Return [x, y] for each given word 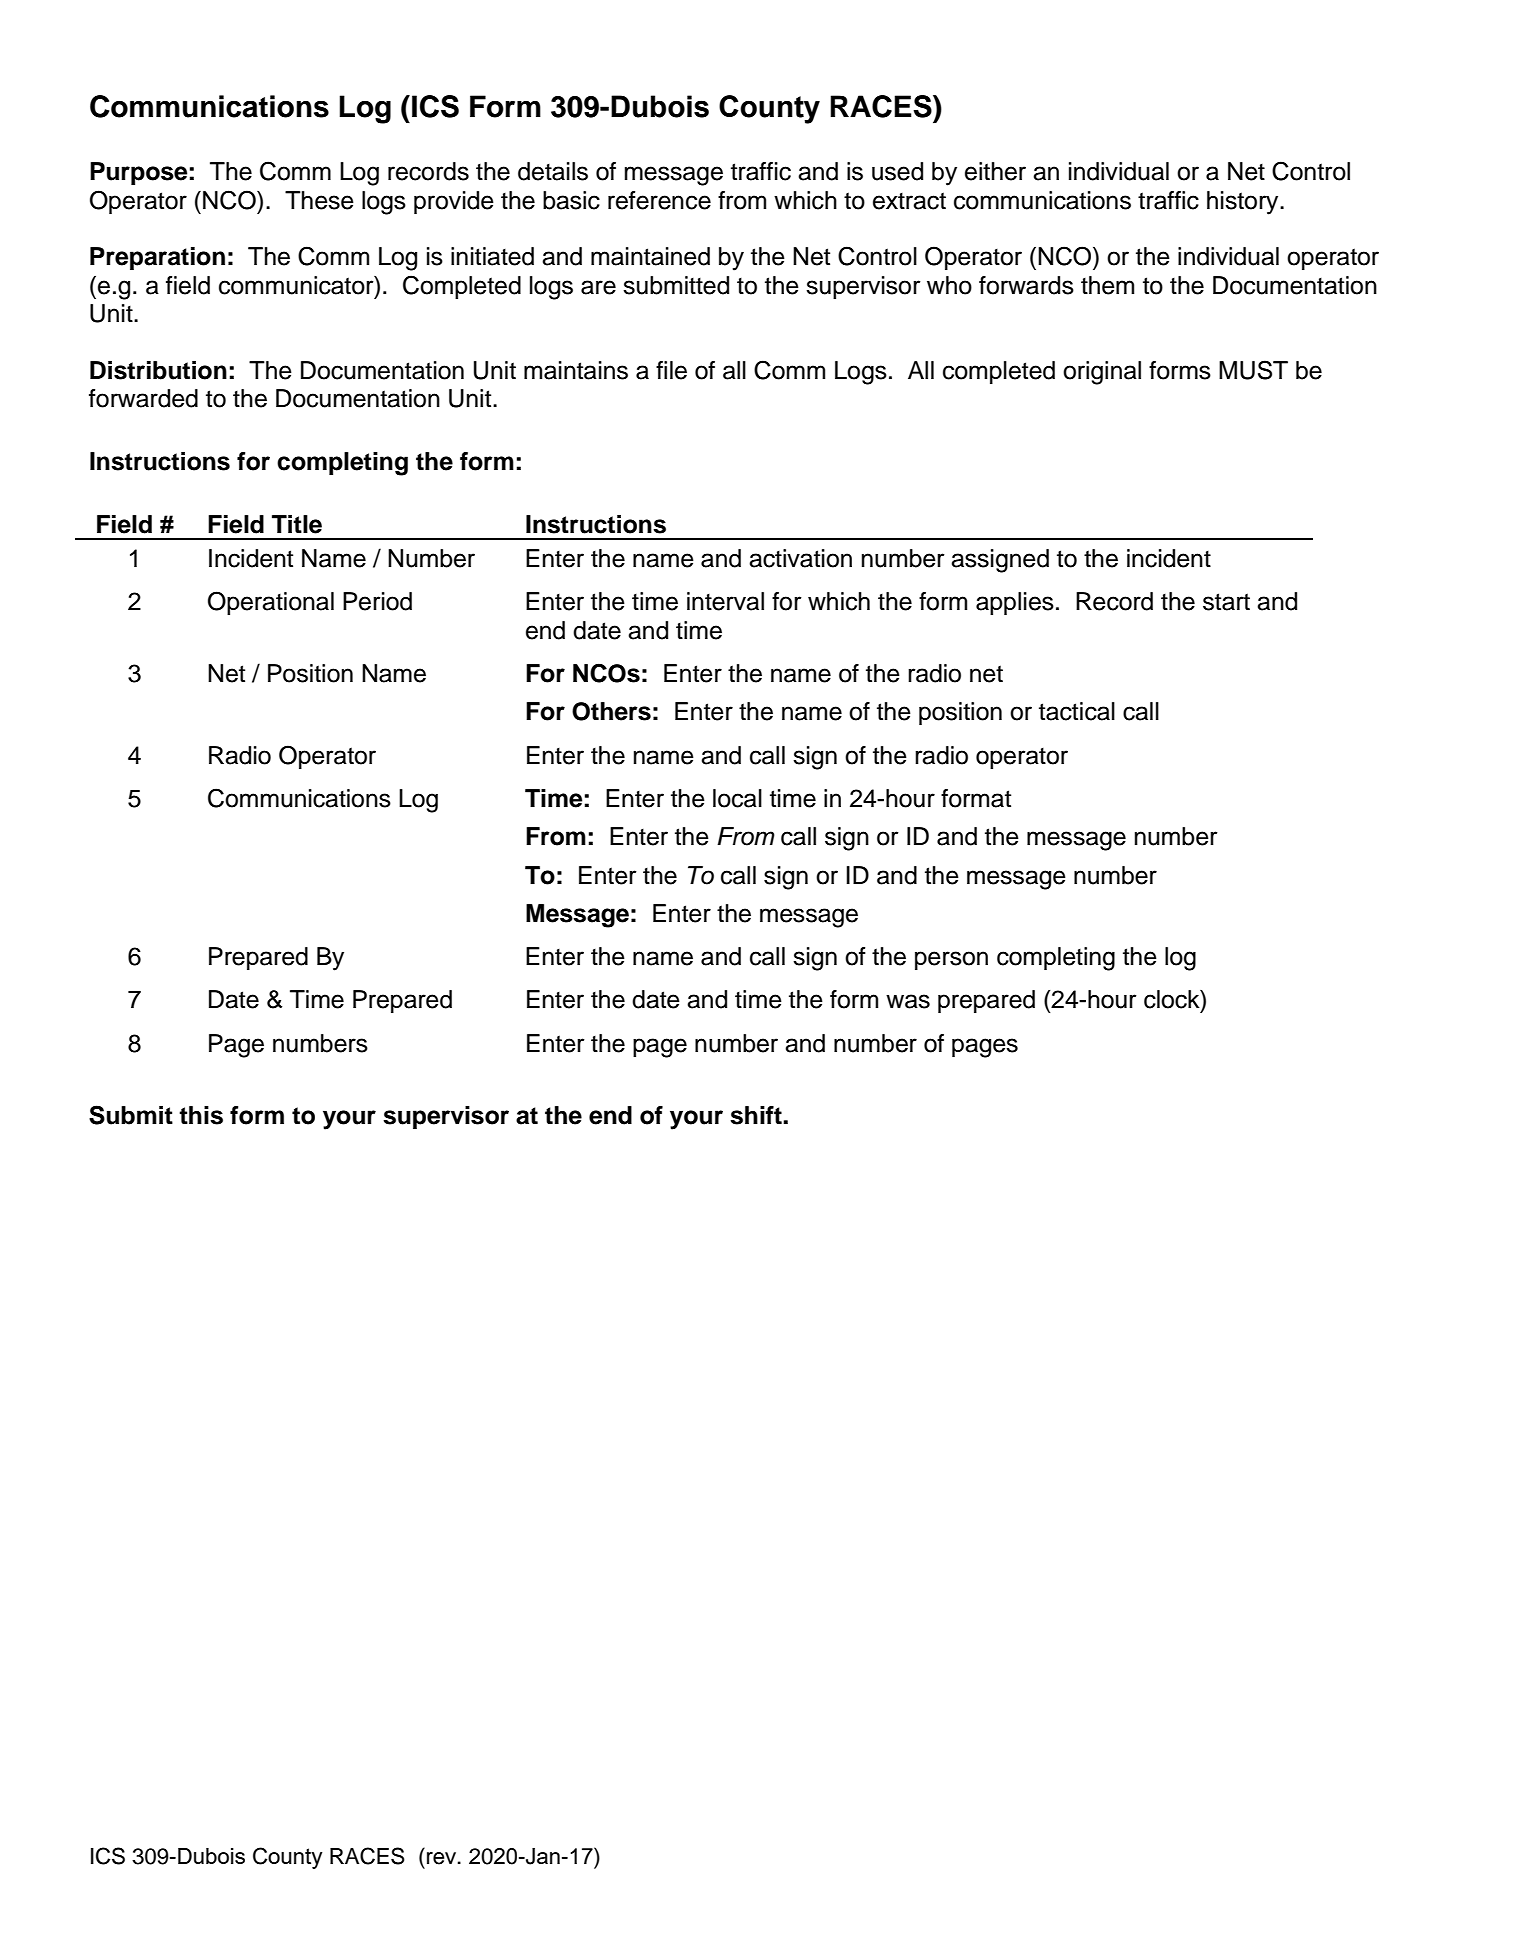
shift [757, 1115]
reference [659, 200]
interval [725, 601]
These [319, 200]
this [201, 1115]
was [908, 1001]
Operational [271, 603]
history [1244, 203]
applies [1015, 603]
